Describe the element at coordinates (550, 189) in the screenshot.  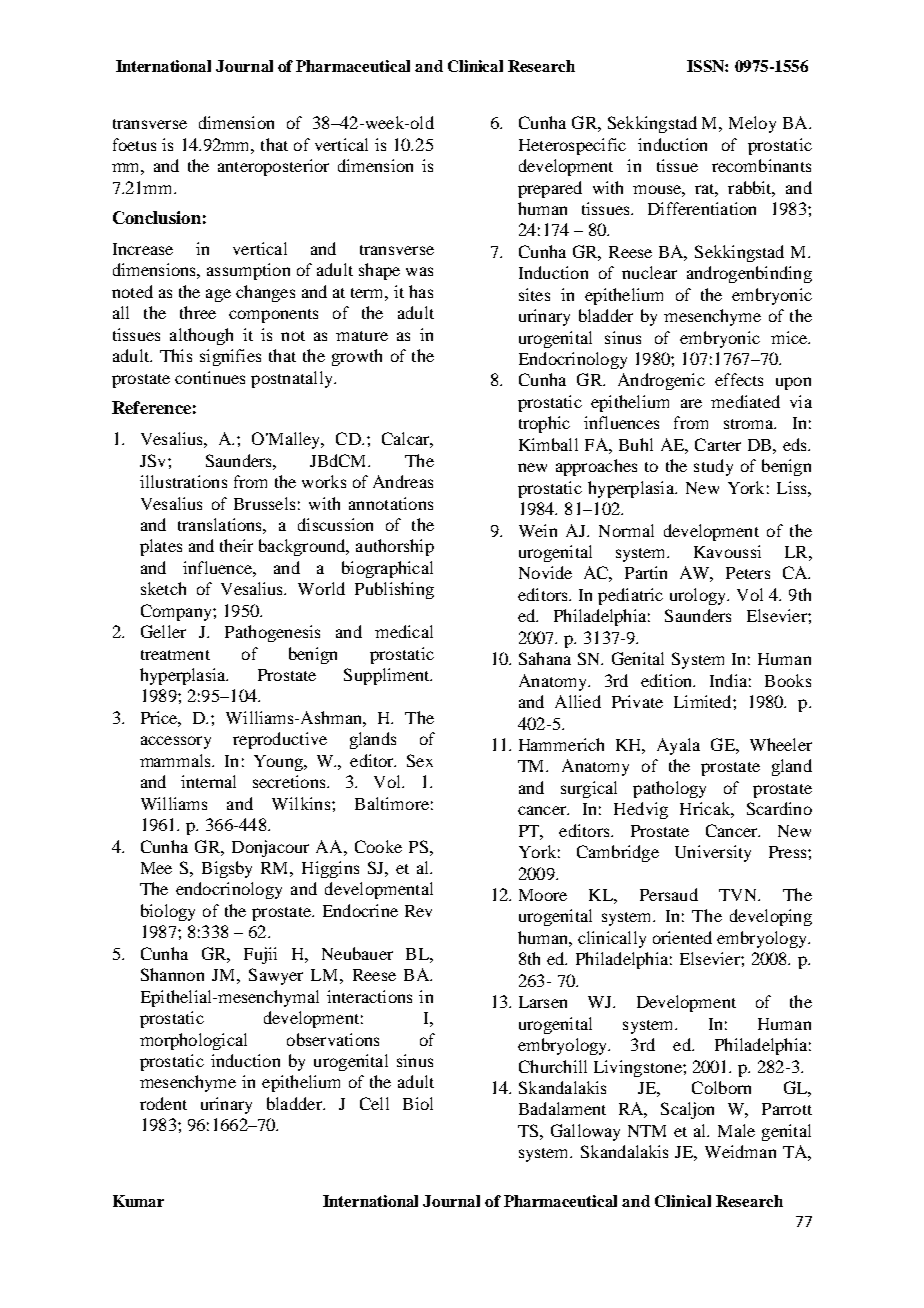
I see `prepared` at that location.
